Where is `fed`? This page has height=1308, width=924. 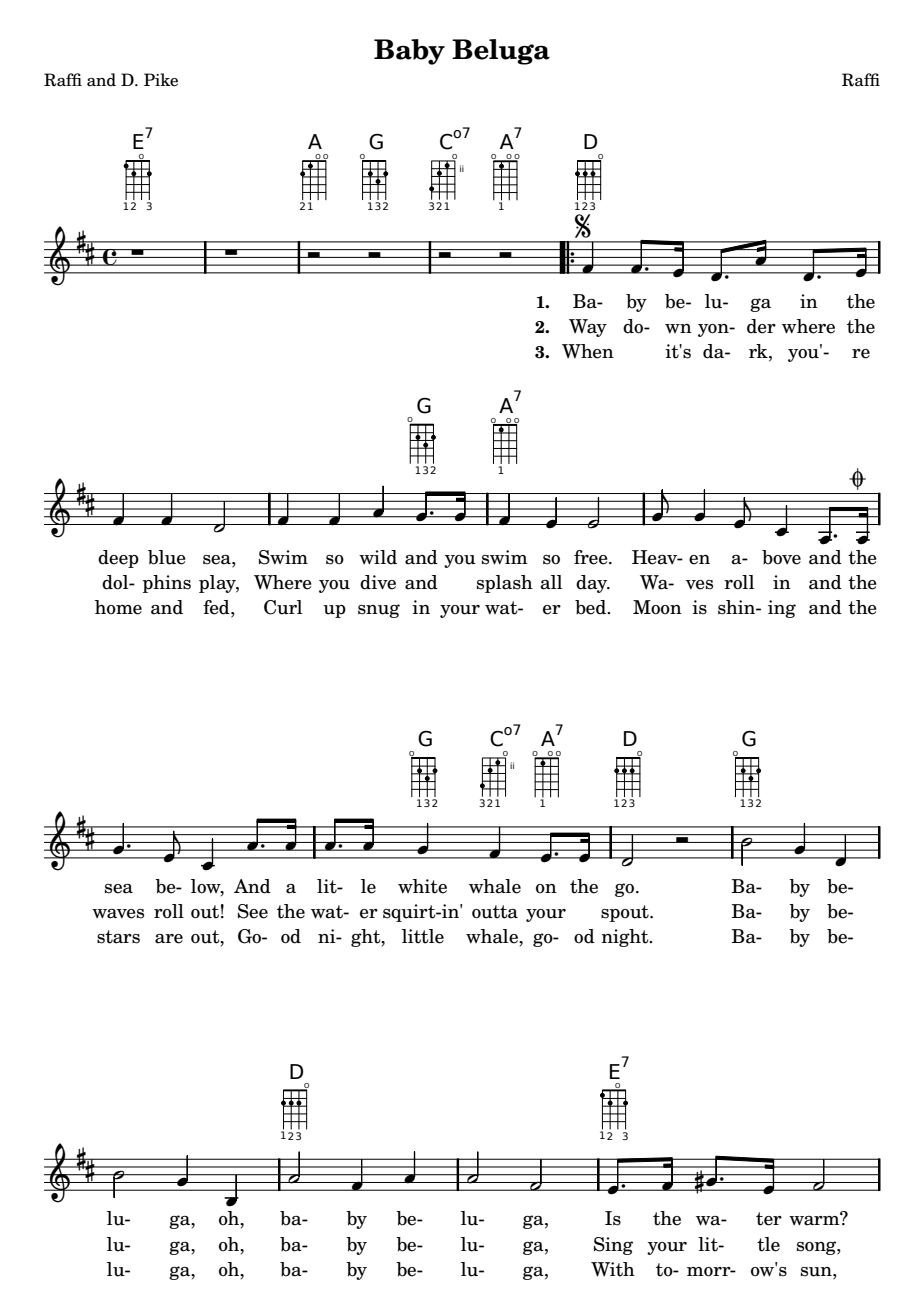 fed is located at coordinates (217, 608).
